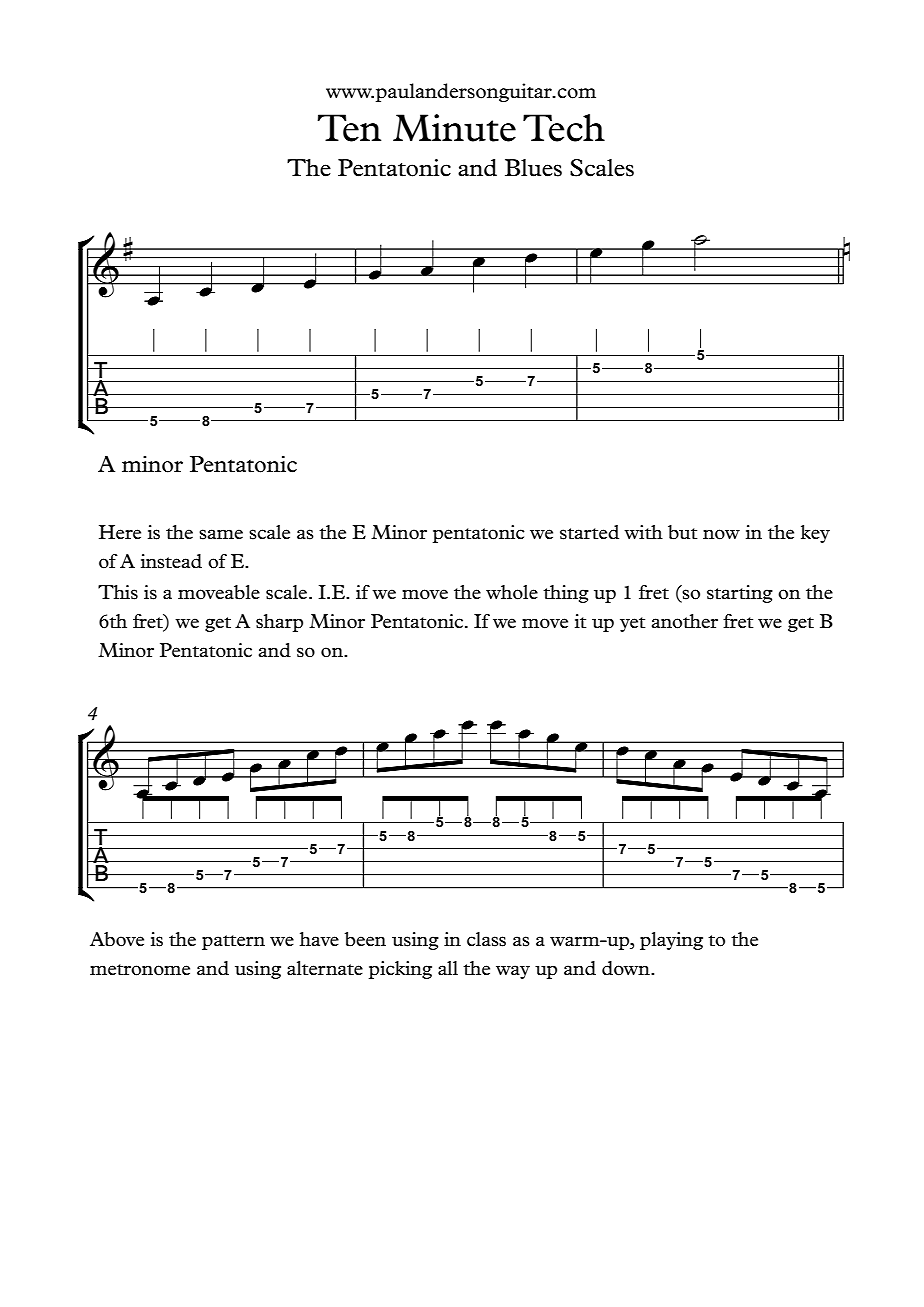 The image size is (924, 1307). What do you see at coordinates (454, 128) in the screenshot?
I see `Minute` at bounding box center [454, 128].
